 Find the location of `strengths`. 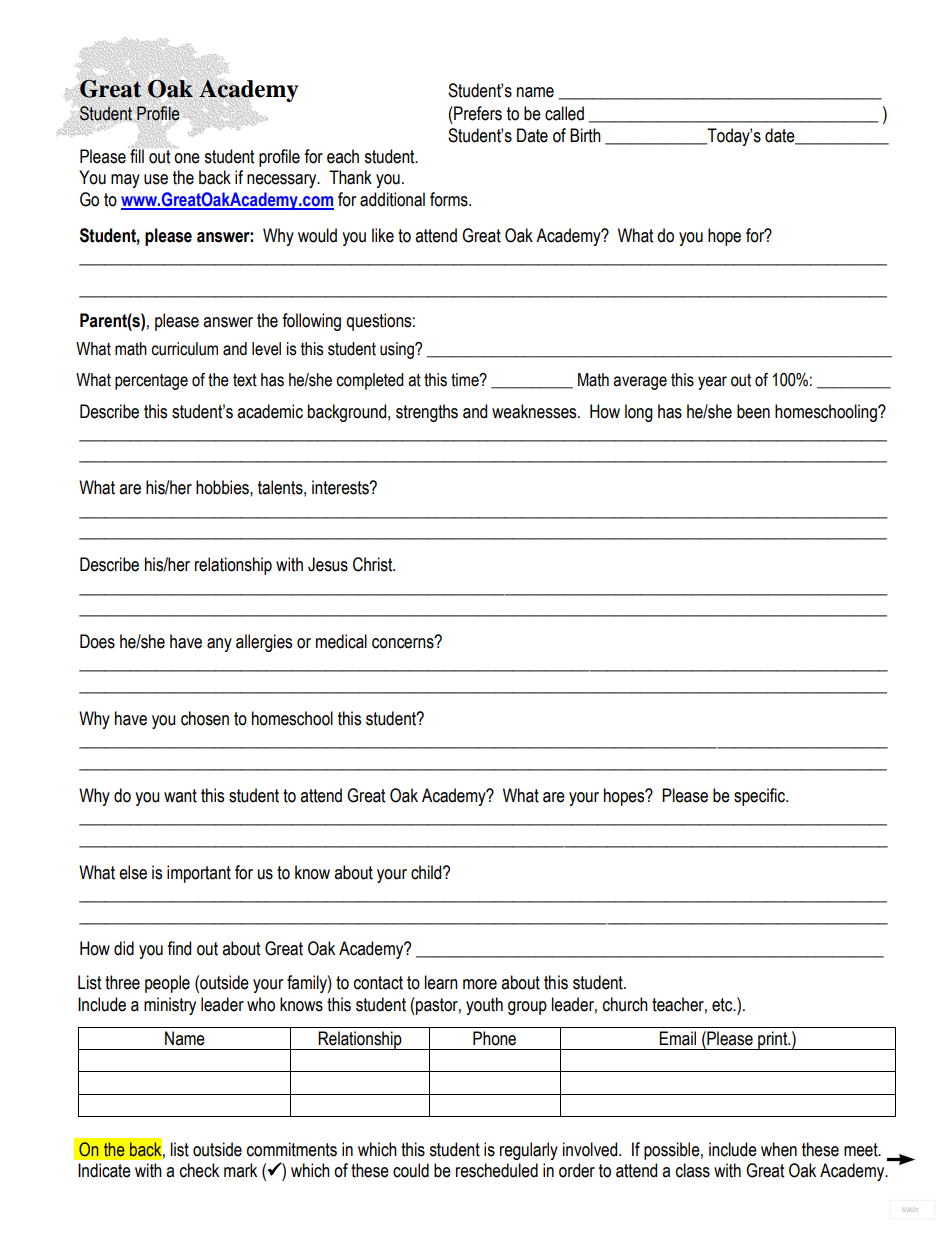

strengths is located at coordinates (427, 413).
